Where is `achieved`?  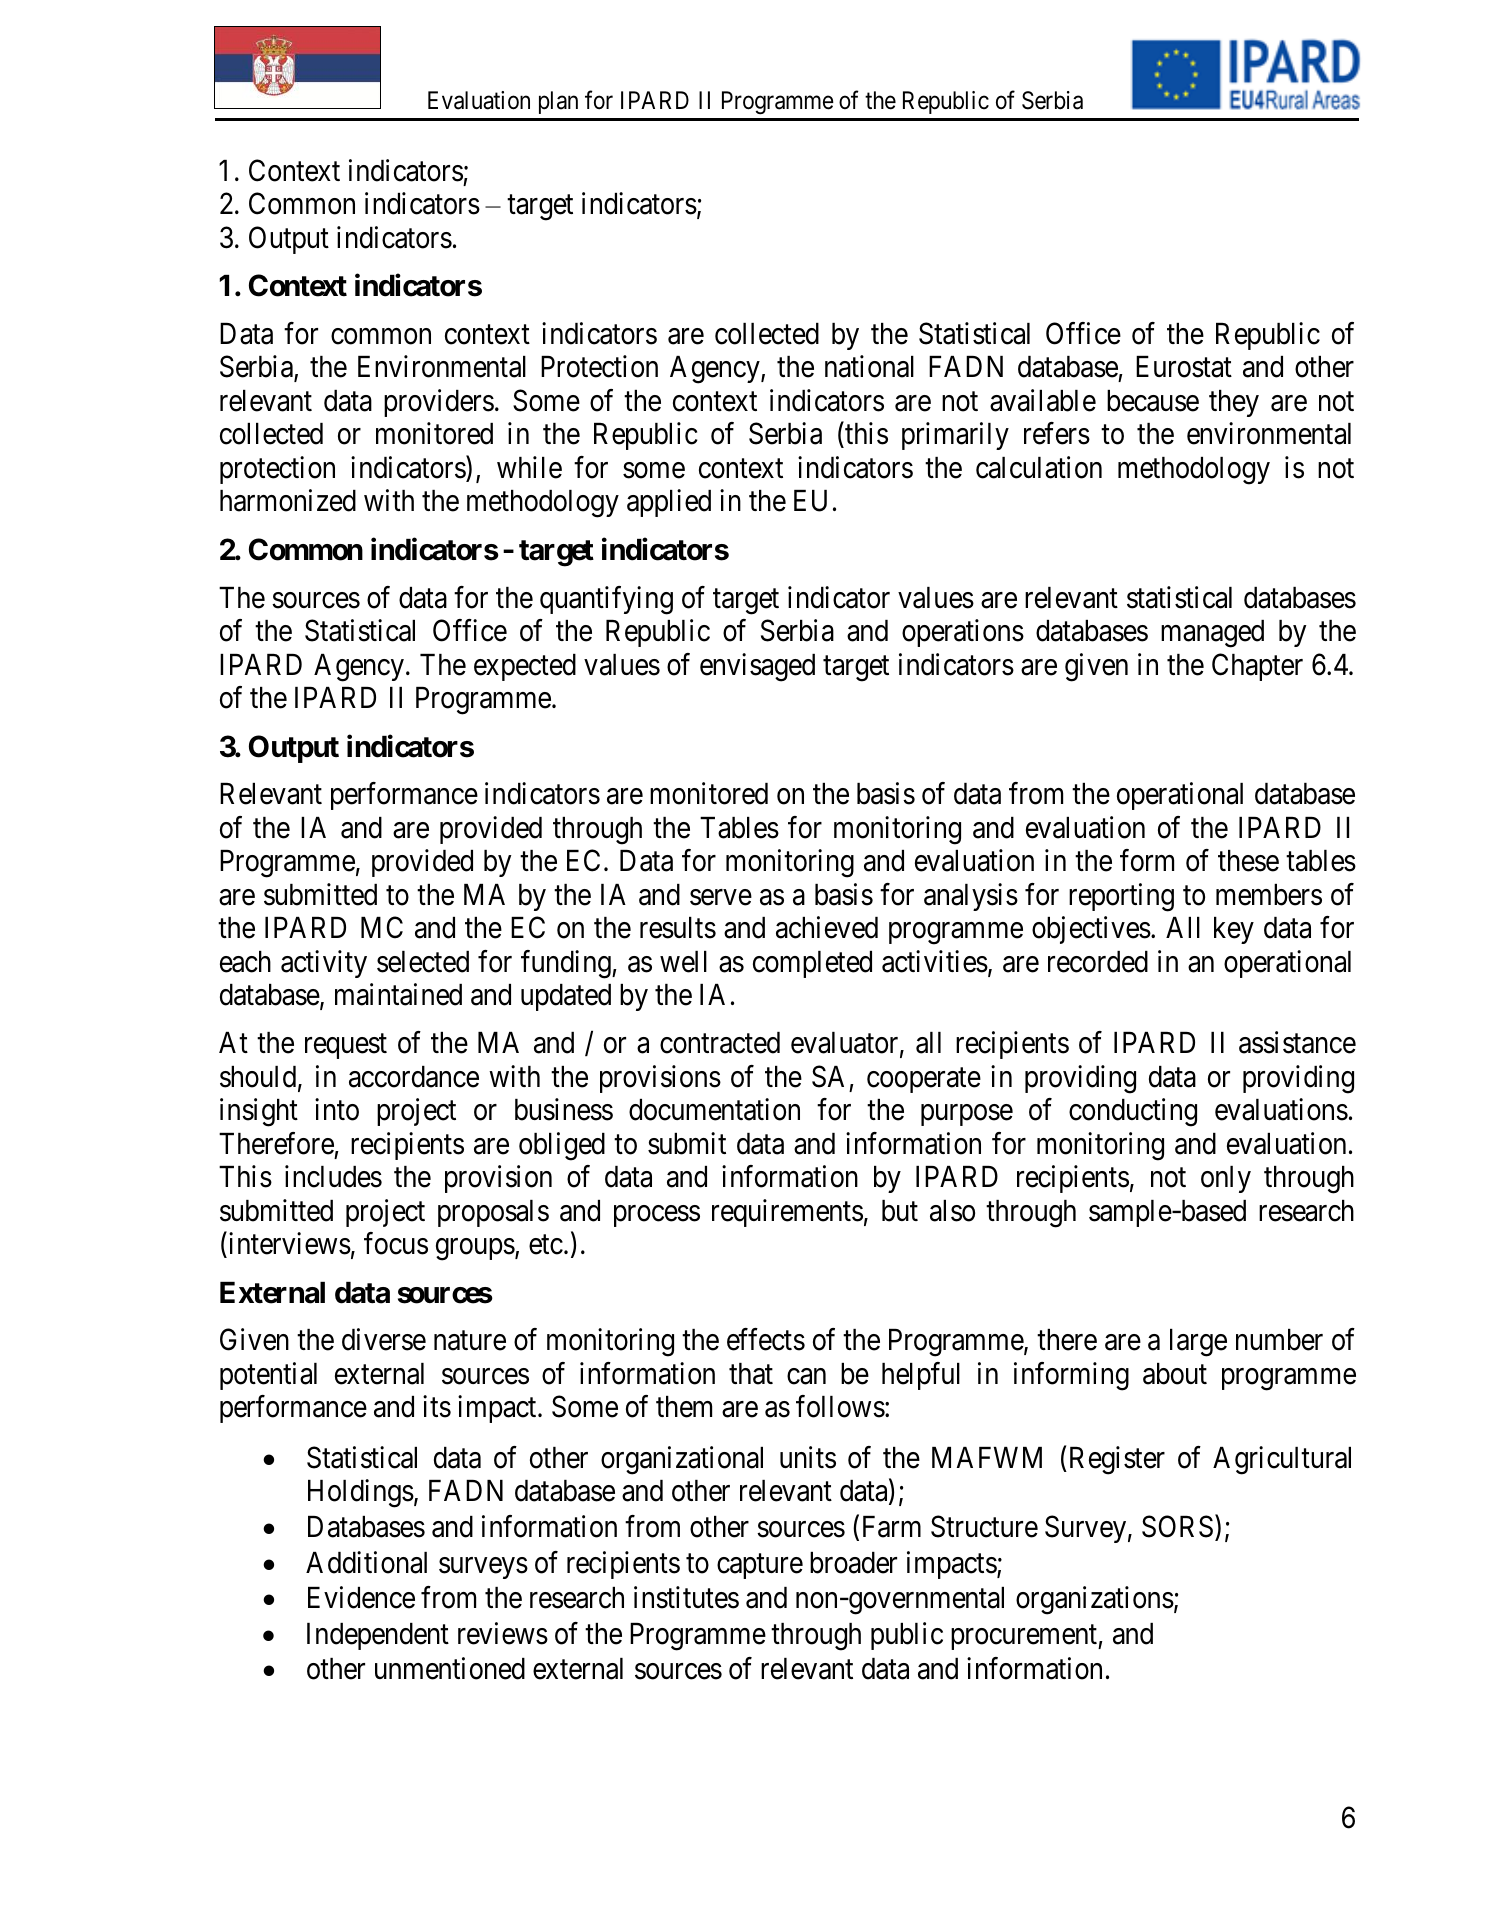 achieved is located at coordinates (827, 927).
